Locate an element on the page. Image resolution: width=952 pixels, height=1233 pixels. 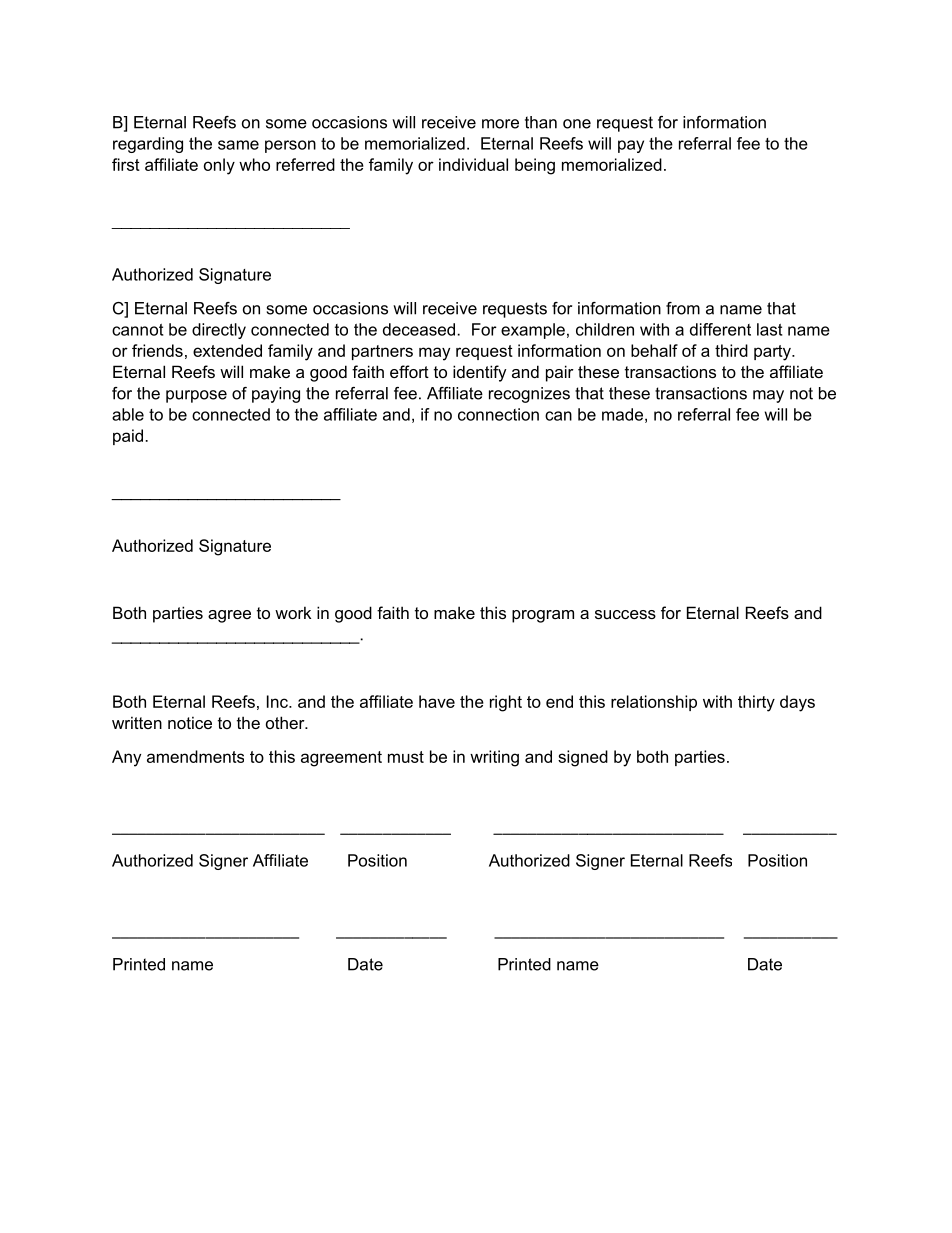
deceased is located at coordinates (420, 329).
